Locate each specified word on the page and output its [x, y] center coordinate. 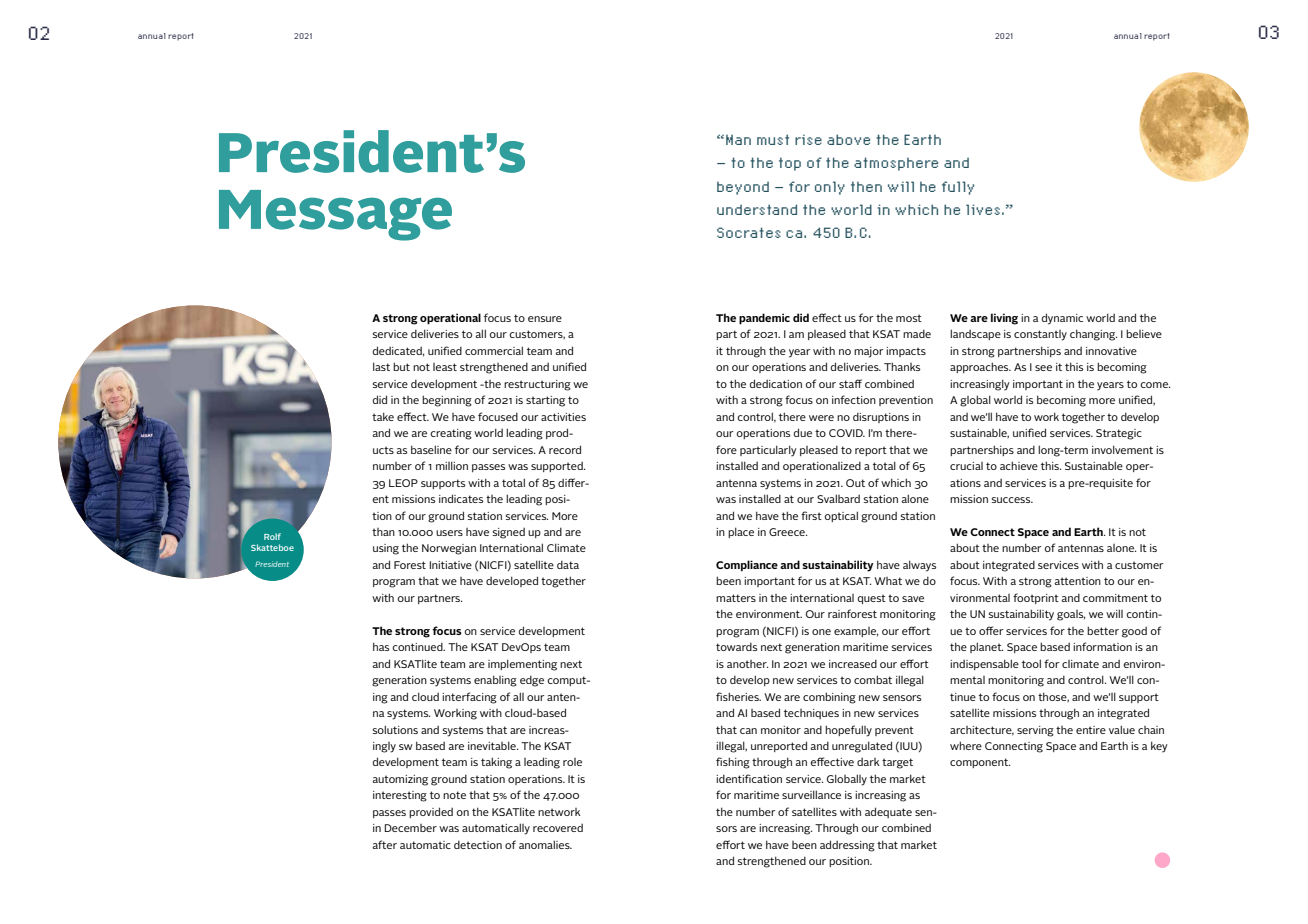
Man [738, 140]
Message [335, 215]
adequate [888, 812]
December [410, 828]
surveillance [811, 794]
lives [983, 209]
